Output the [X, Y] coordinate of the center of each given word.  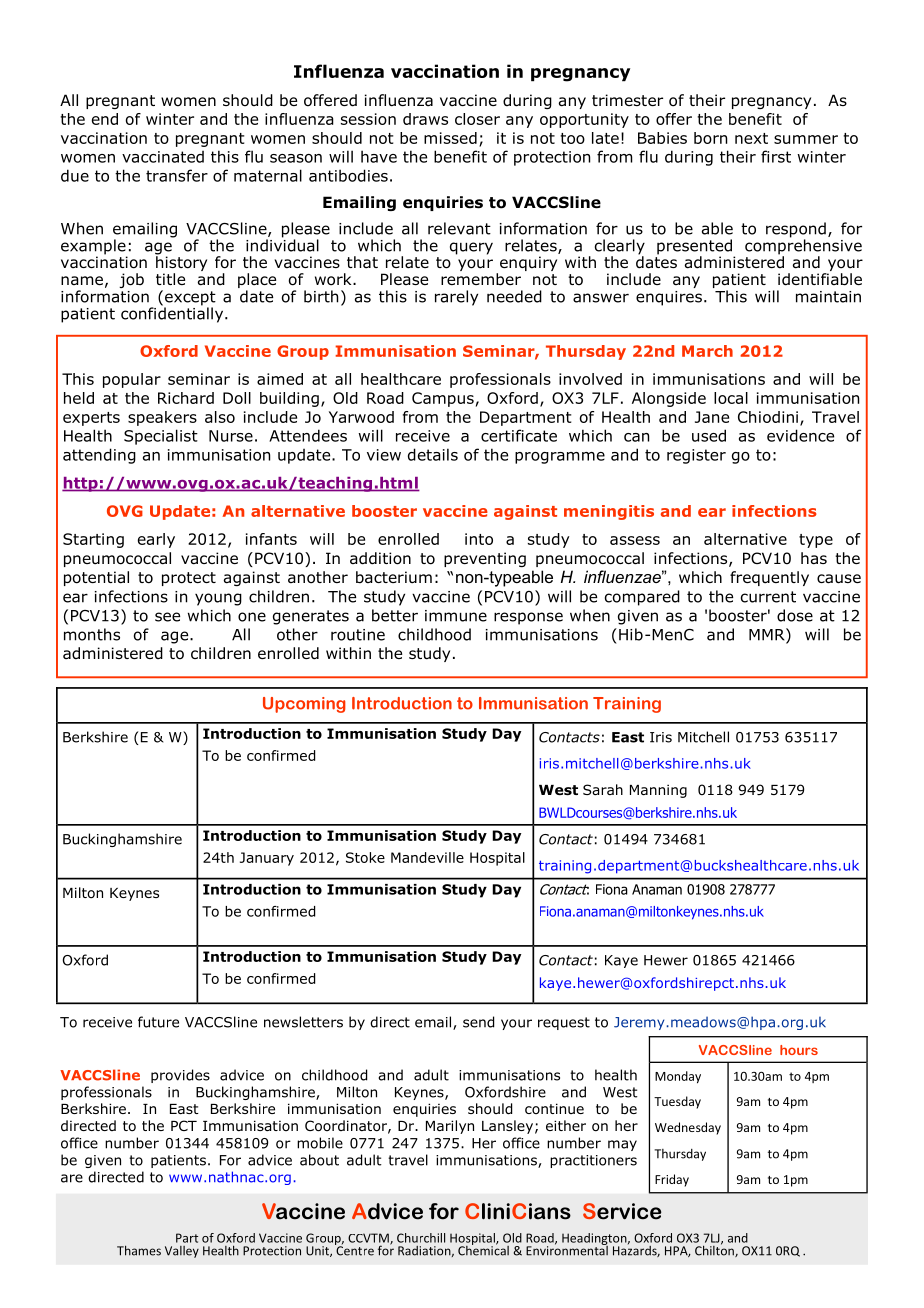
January [267, 859]
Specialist [161, 437]
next [751, 138]
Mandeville [427, 857]
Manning [658, 791]
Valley [182, 1252]
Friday [672, 1180]
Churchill [421, 1238]
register [696, 456]
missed [450, 138]
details [433, 454]
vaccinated [163, 157]
